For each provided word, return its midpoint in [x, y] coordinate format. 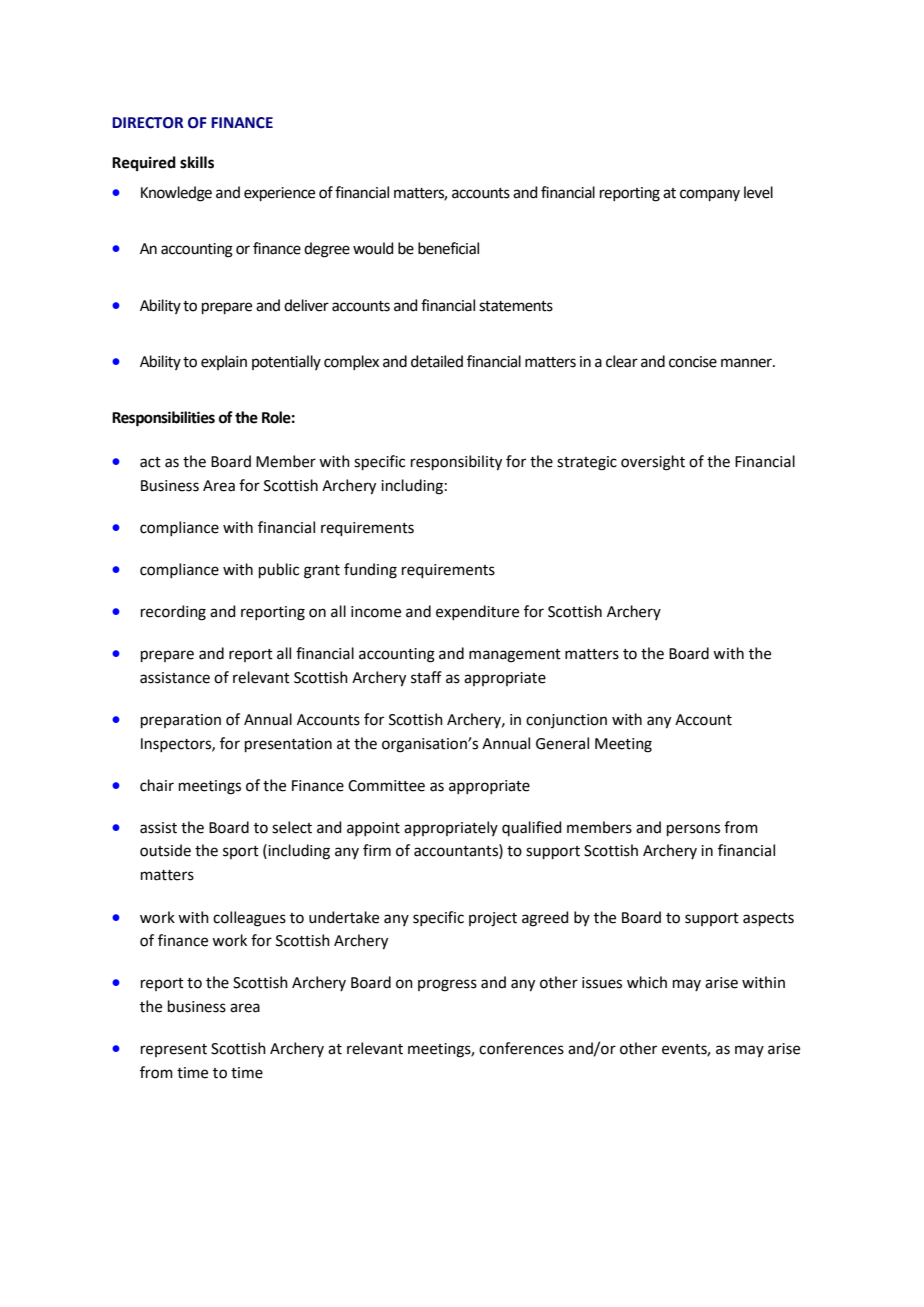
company [710, 195]
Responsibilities [163, 419]
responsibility [456, 463]
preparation [181, 721]
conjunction [566, 721]
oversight [653, 463]
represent [174, 1050]
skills [197, 162]
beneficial [448, 248]
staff [426, 677]
